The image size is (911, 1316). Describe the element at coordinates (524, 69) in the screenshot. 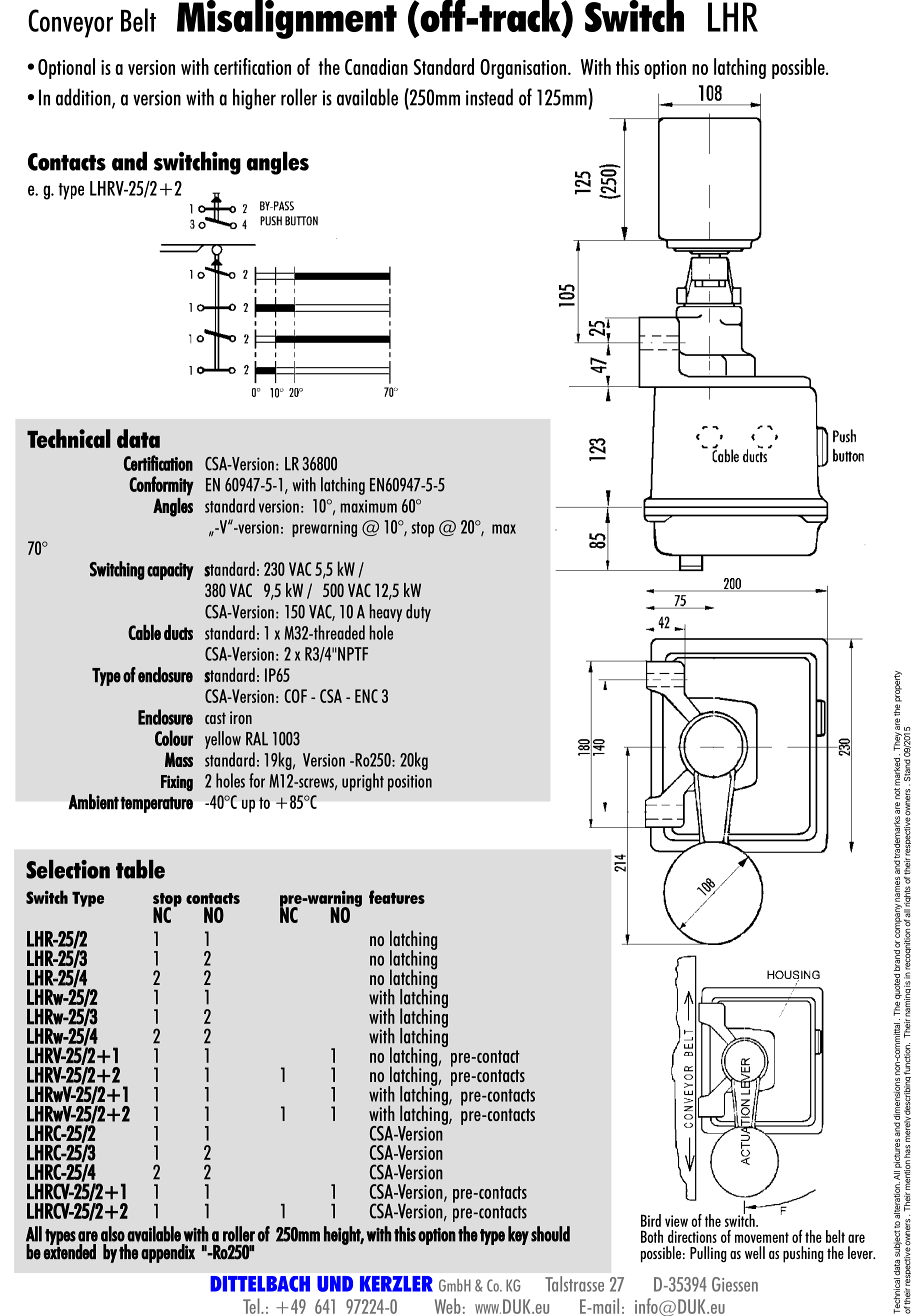

I see `Organisation` at that location.
